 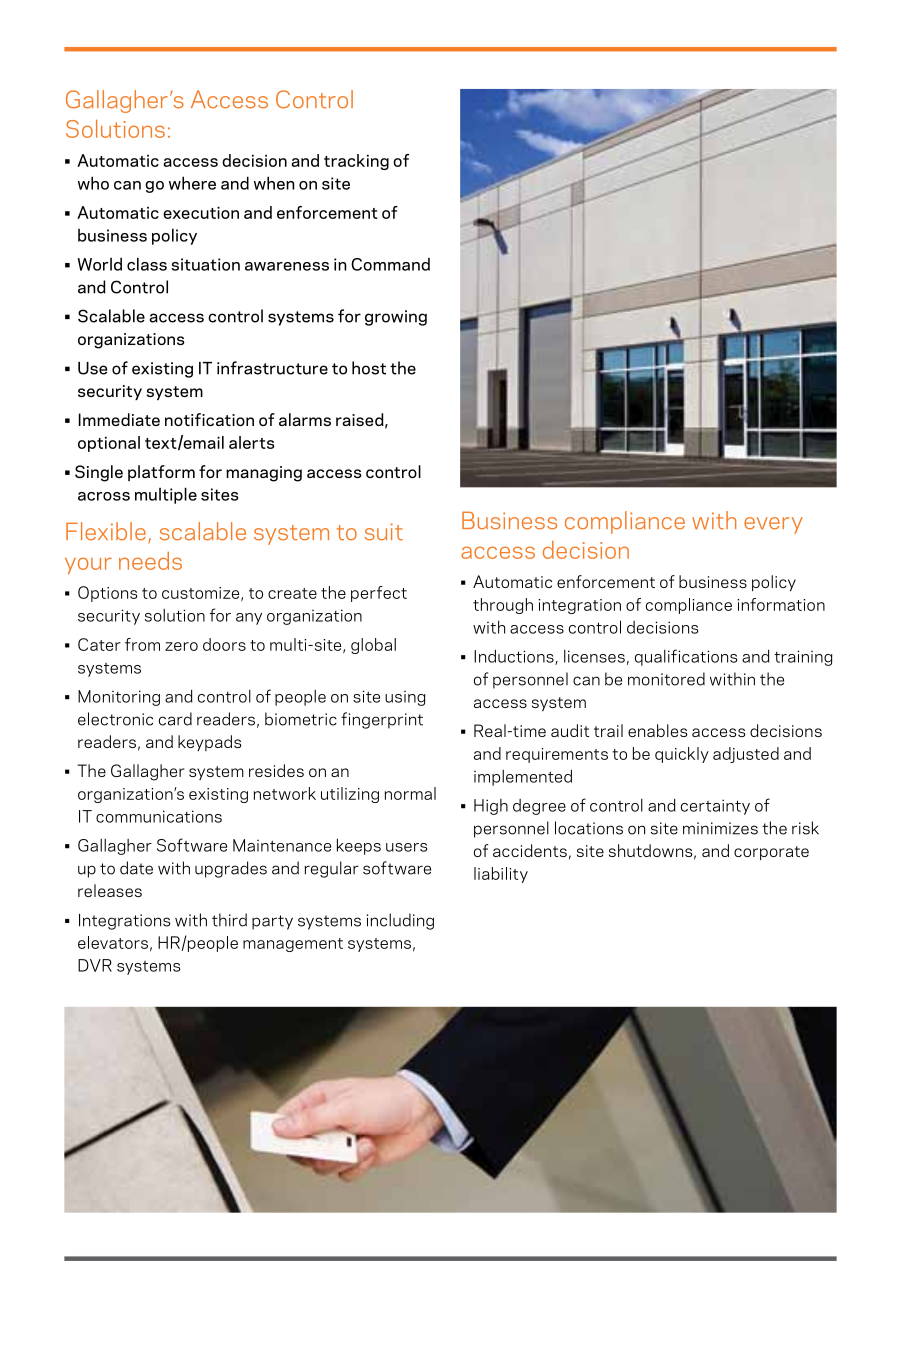 What do you see at coordinates (229, 920) in the screenshot?
I see `third` at bounding box center [229, 920].
